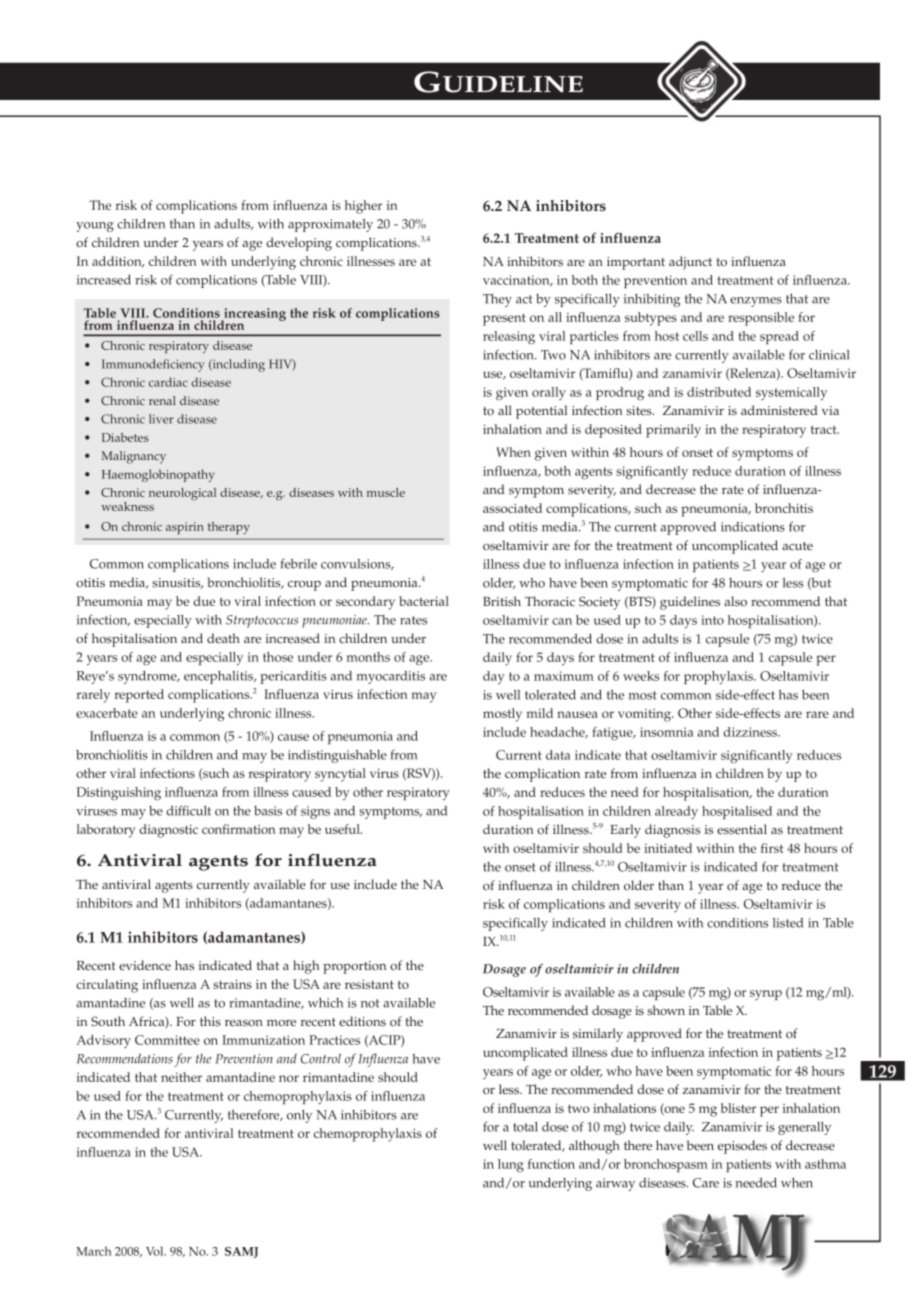  Describe the element at coordinates (511, 1166) in the screenshot. I see `lung` at that location.
